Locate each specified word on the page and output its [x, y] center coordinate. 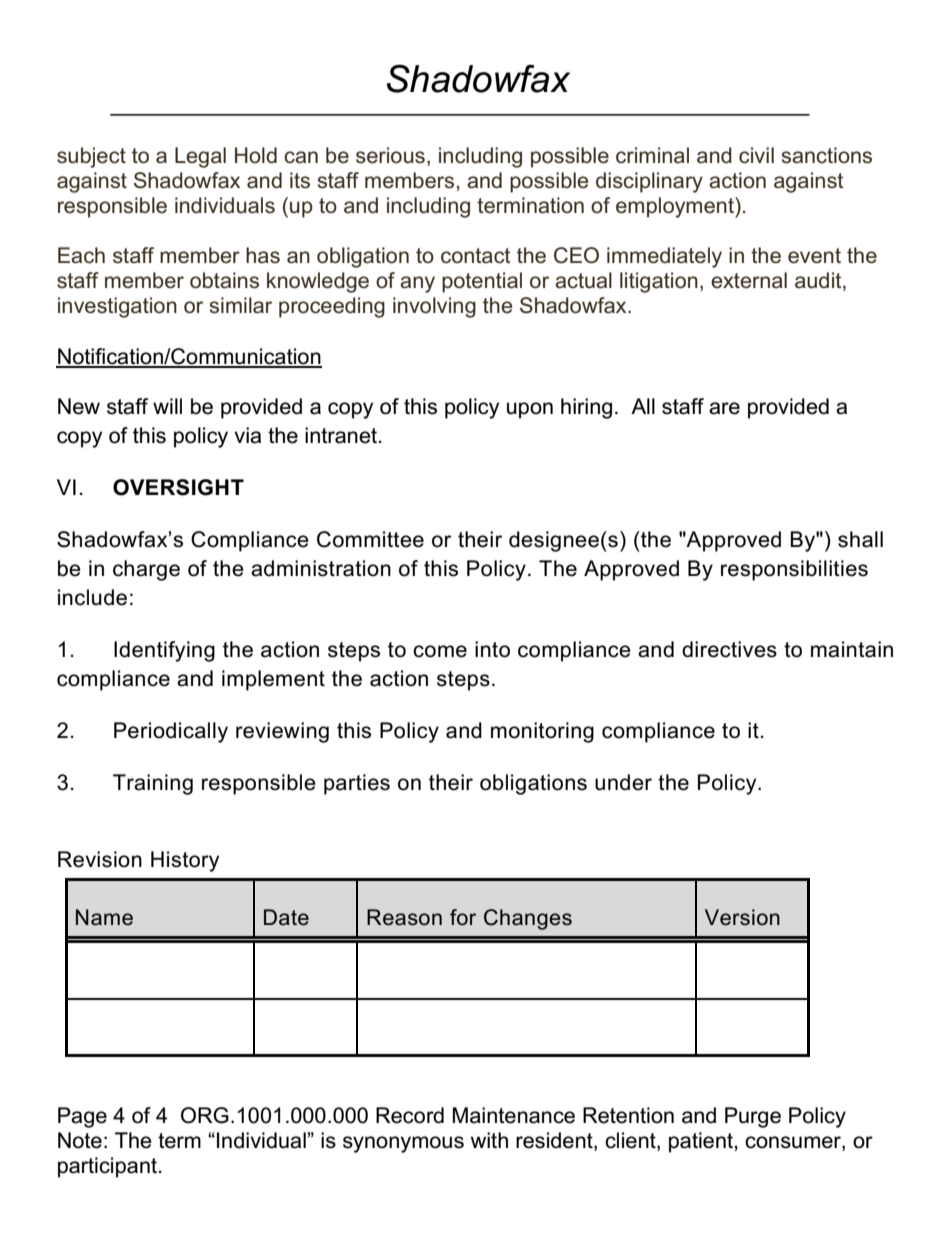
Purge [753, 1117]
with [489, 1140]
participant [107, 1167]
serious [390, 155]
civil [756, 155]
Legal [200, 157]
